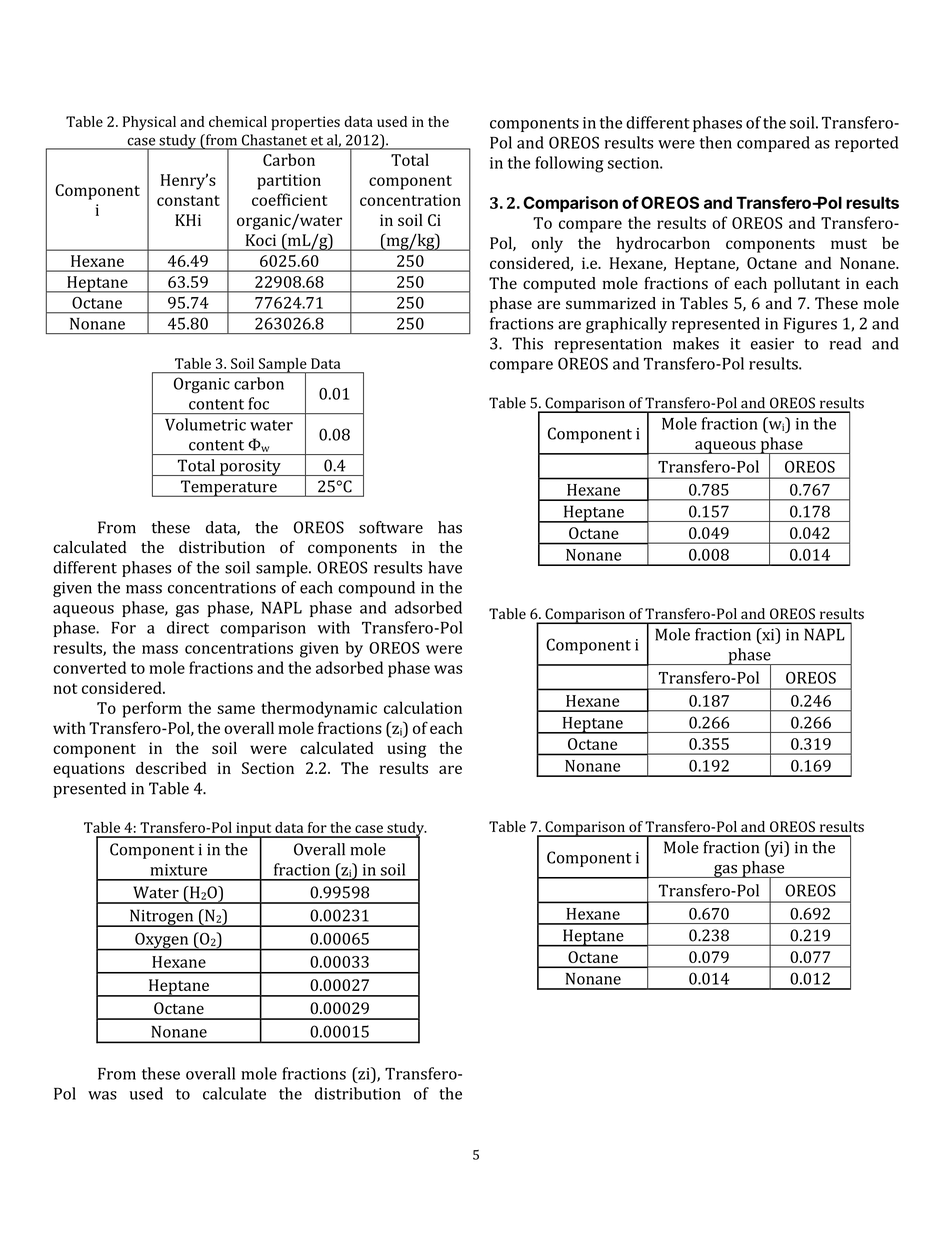 The image size is (952, 1233). Describe the element at coordinates (149, 123) in the document. I see `Physical` at that location.
